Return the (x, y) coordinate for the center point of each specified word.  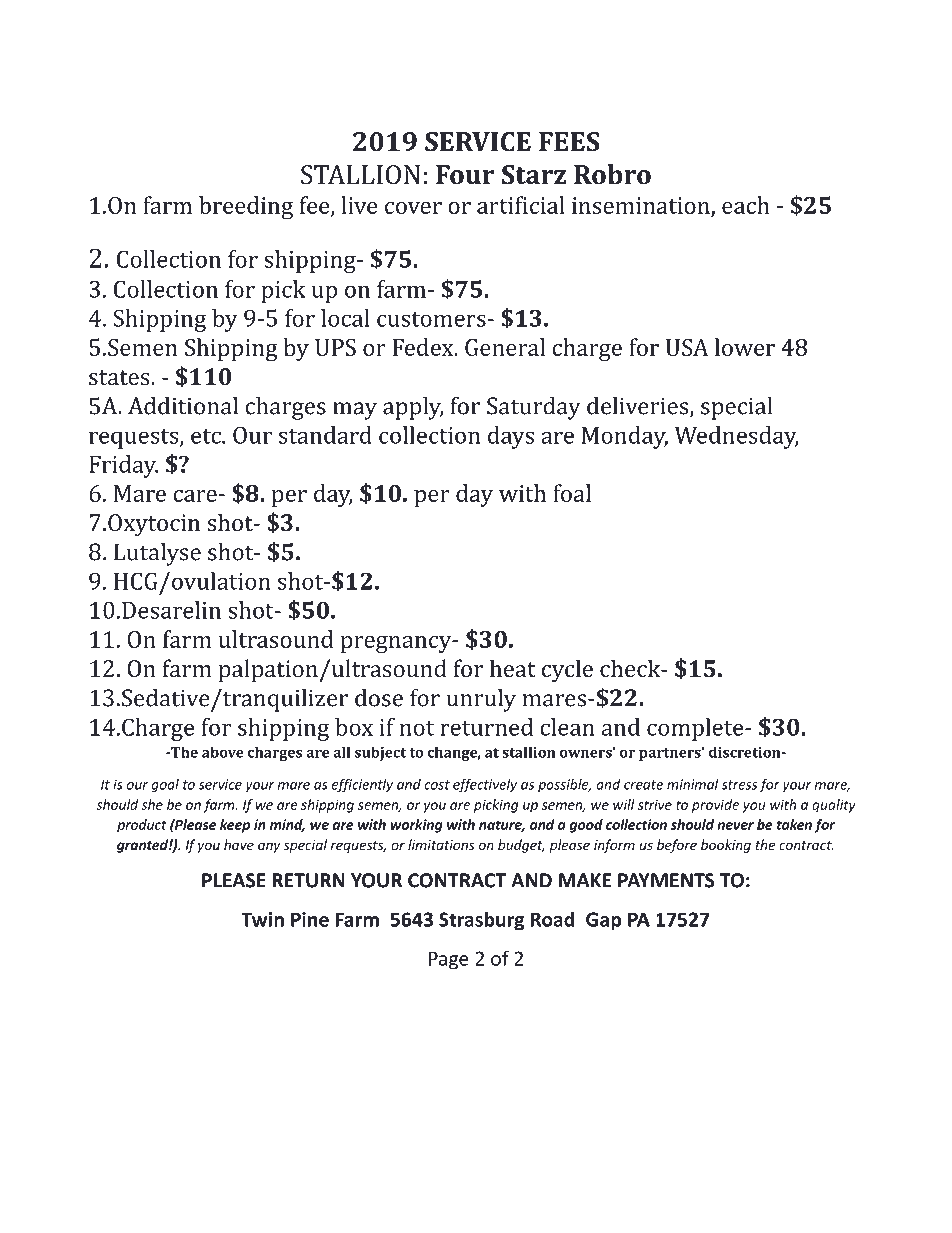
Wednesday (736, 437)
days (511, 437)
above (223, 752)
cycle (567, 671)
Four (465, 175)
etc (207, 436)
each (746, 205)
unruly (481, 700)
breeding (246, 207)
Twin (262, 919)
